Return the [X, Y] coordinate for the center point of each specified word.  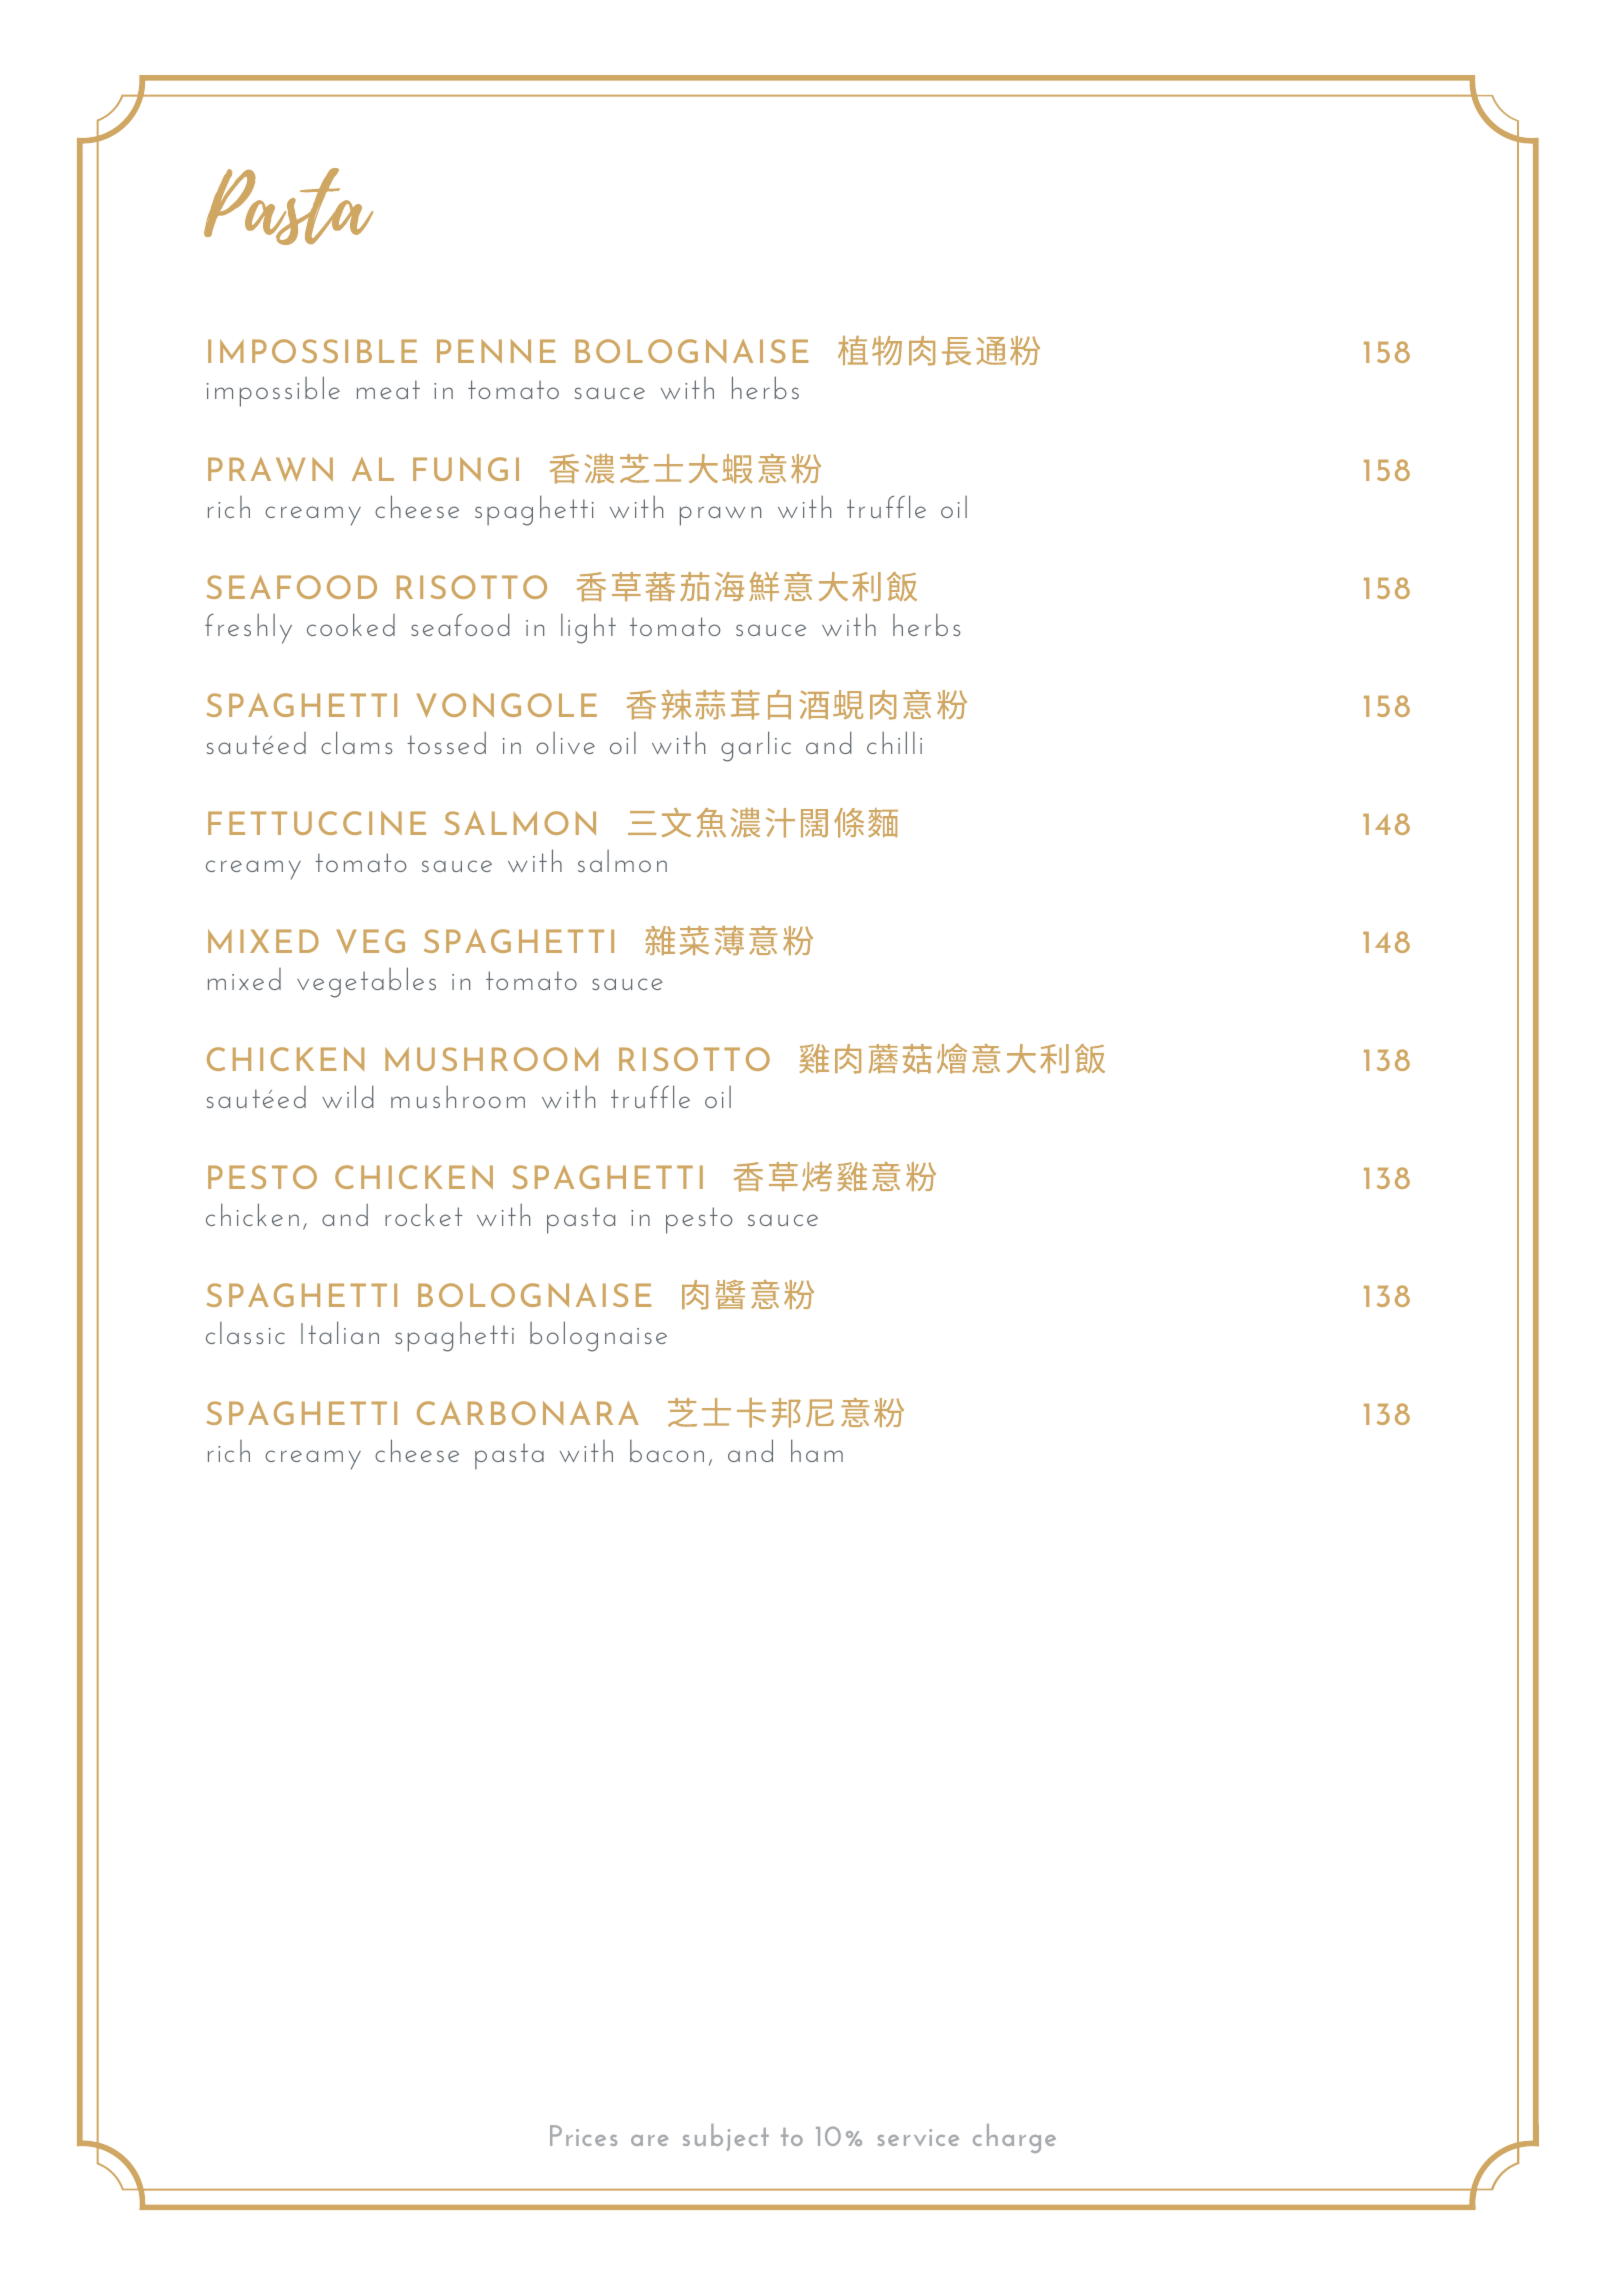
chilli [894, 742]
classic [245, 1333]
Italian [340, 1332]
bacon [667, 1451]
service [918, 2137]
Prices [583, 2135]
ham [817, 1450]
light [588, 628]
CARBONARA [528, 1413]
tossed [446, 743]
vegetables [366, 982]
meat [388, 389]
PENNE [496, 351]
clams [356, 742]
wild [348, 1096]
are [649, 2140]
